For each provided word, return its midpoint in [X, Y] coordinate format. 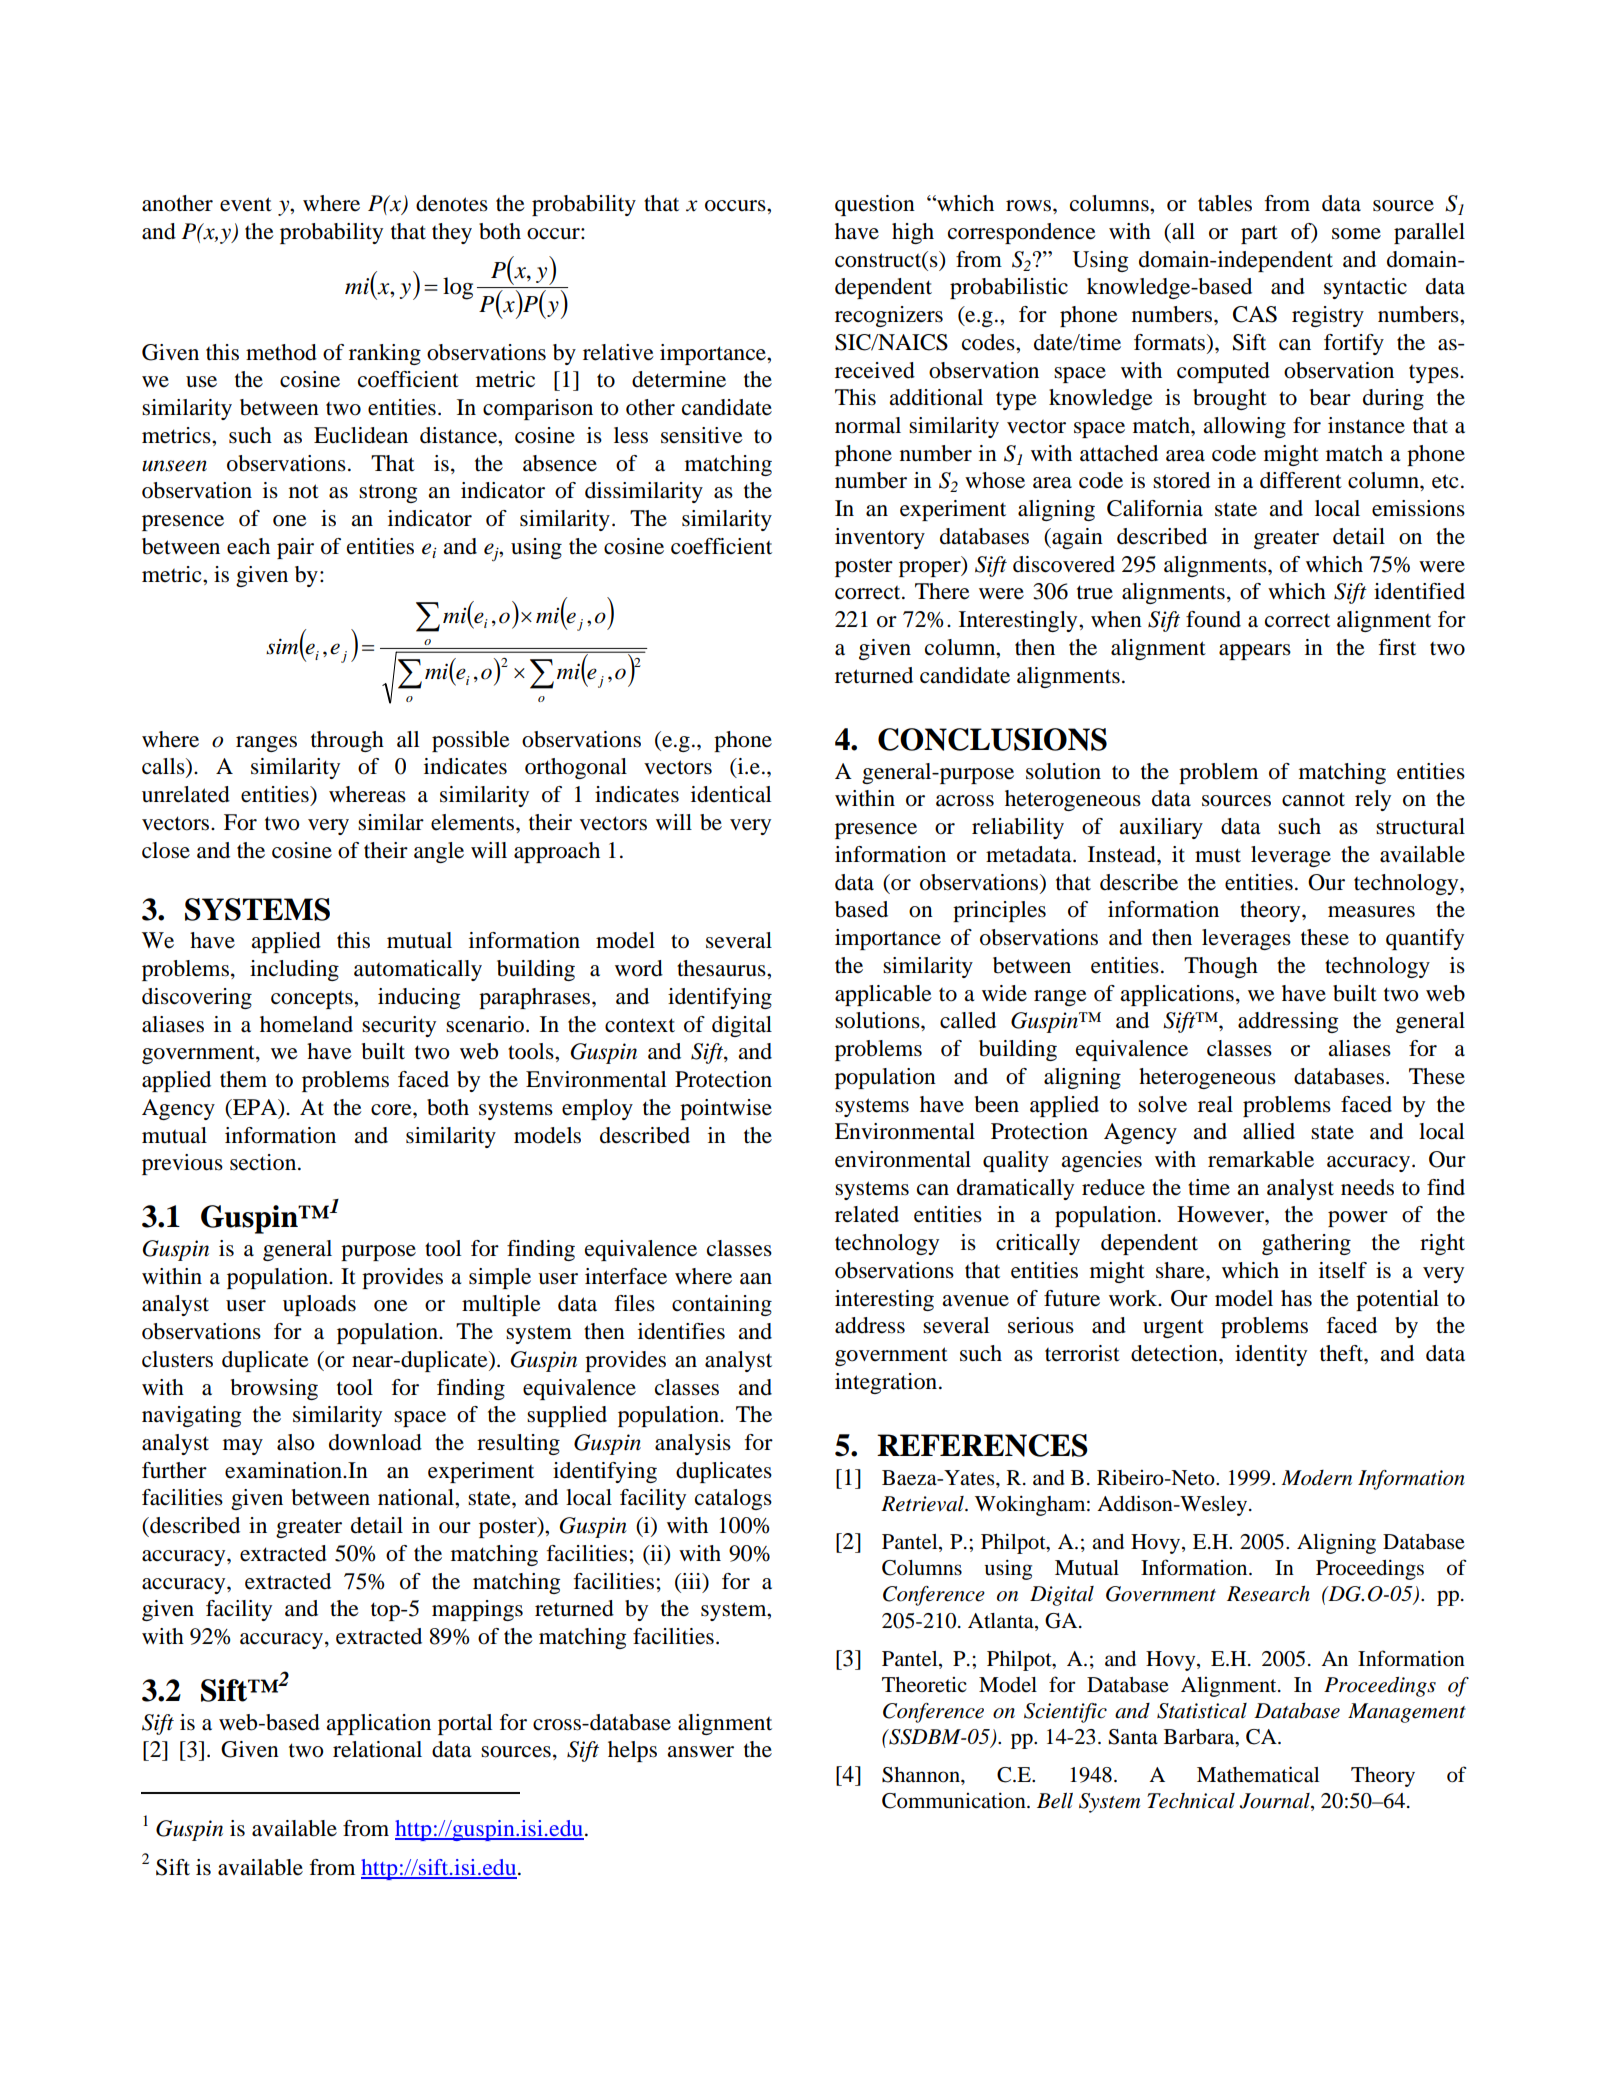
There [942, 591]
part [1259, 234]
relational [377, 1749]
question [875, 205]
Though [1221, 967]
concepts [313, 1000]
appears [1255, 652]
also [296, 1442]
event [246, 204]
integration [887, 1383]
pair [295, 548]
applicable [883, 995]
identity [1271, 1355]
